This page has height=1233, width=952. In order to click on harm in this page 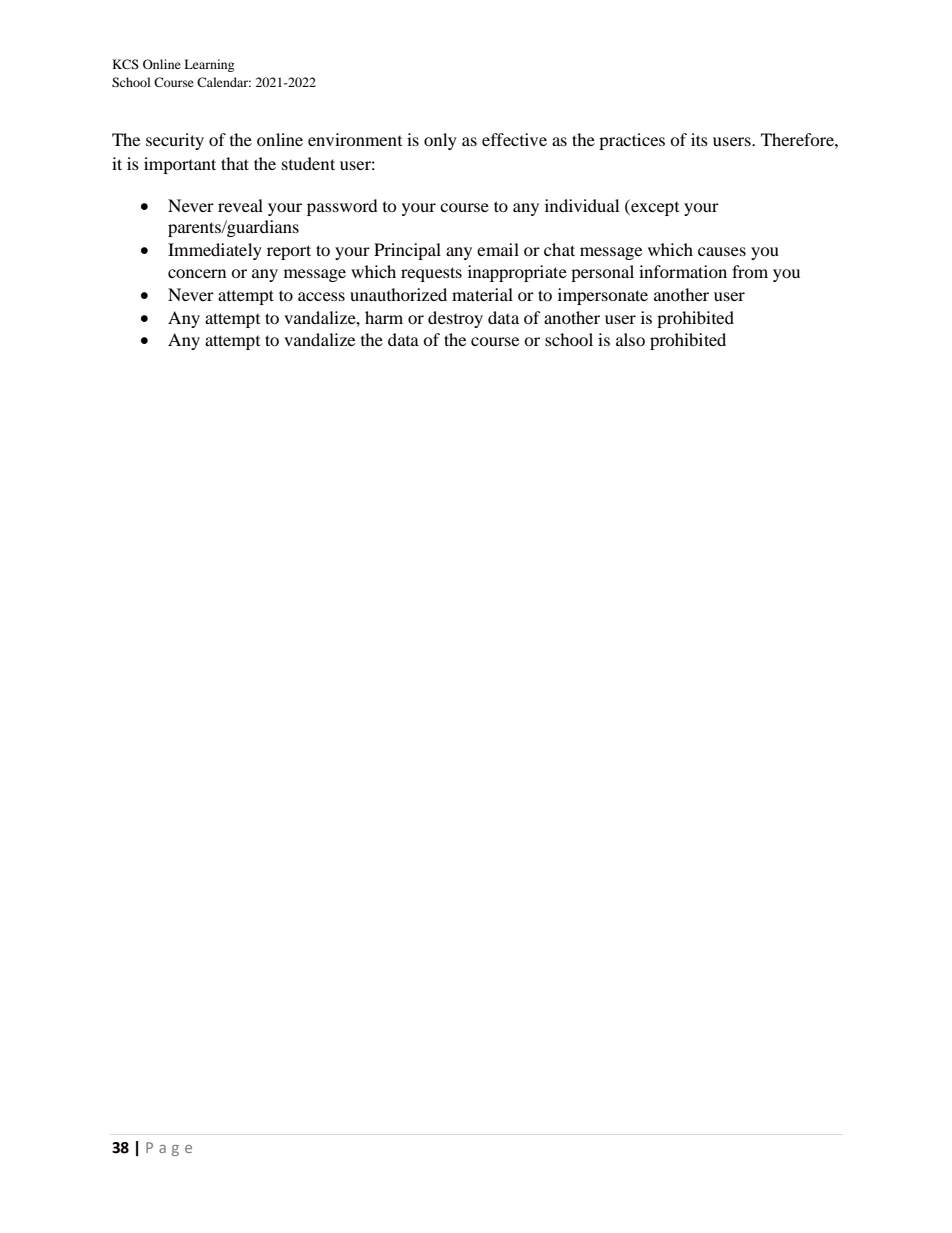, I will do `click(384, 317)`.
